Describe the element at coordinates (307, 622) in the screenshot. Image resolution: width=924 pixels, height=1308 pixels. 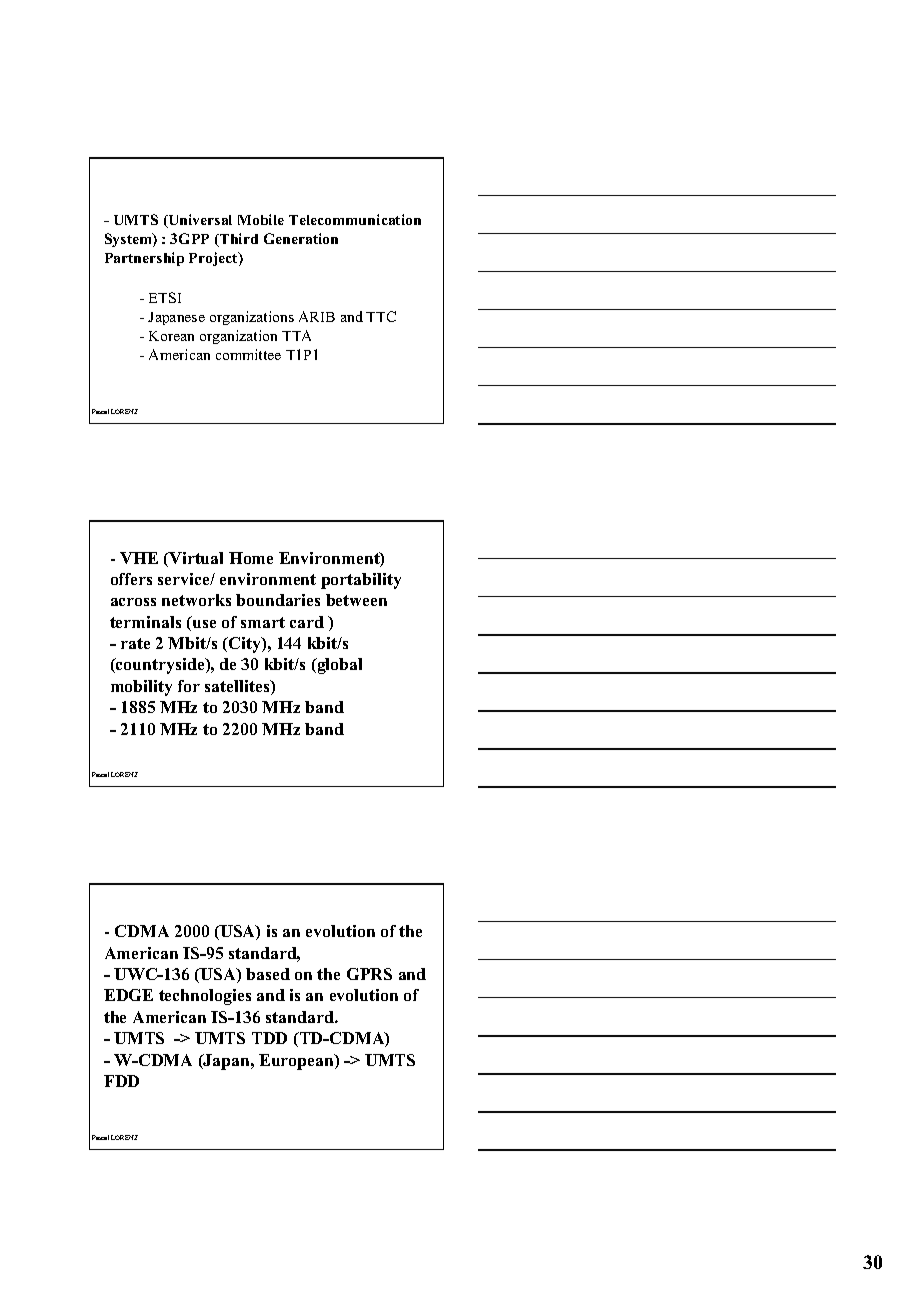
I see `card` at that location.
